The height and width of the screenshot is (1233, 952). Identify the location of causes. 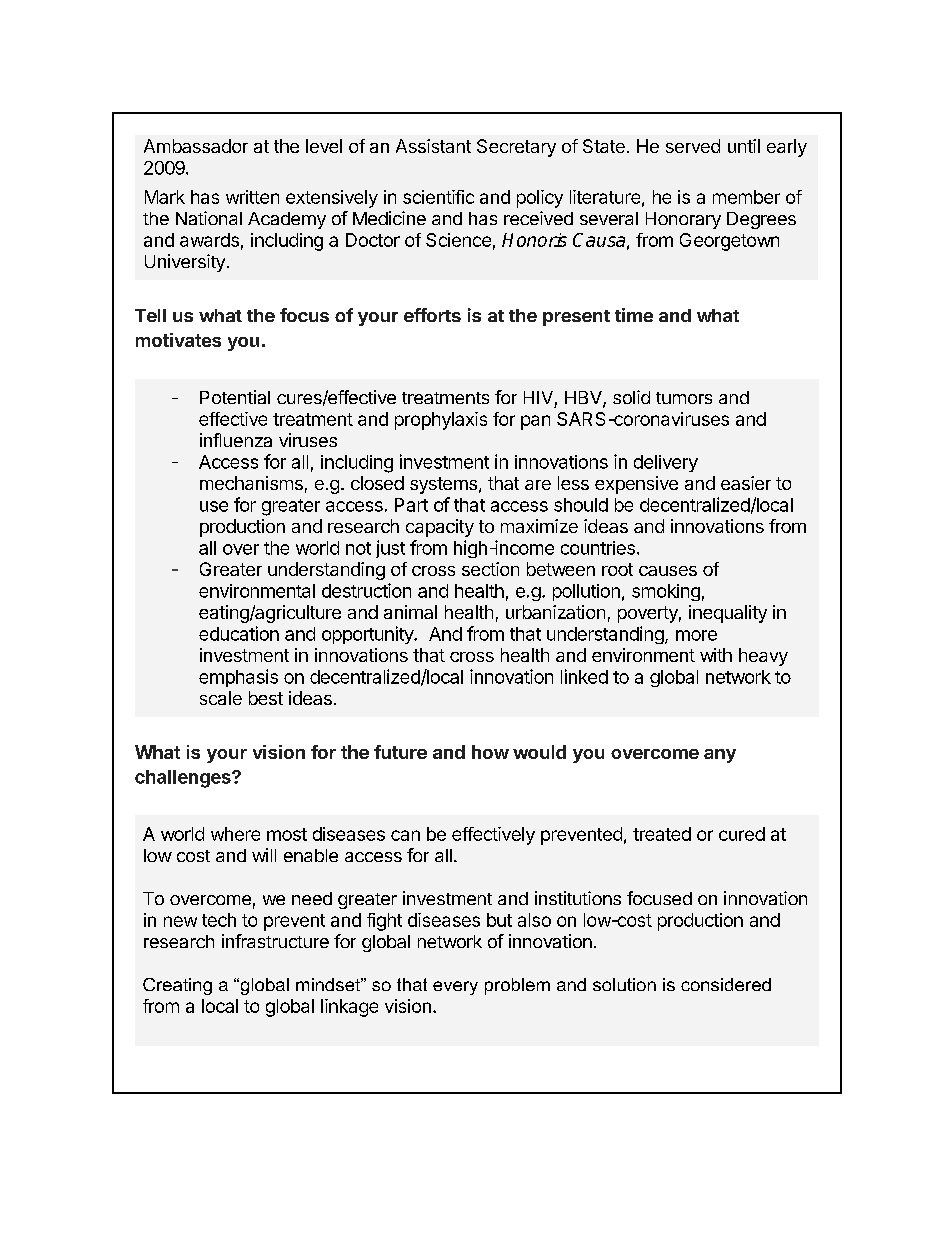
(668, 571).
